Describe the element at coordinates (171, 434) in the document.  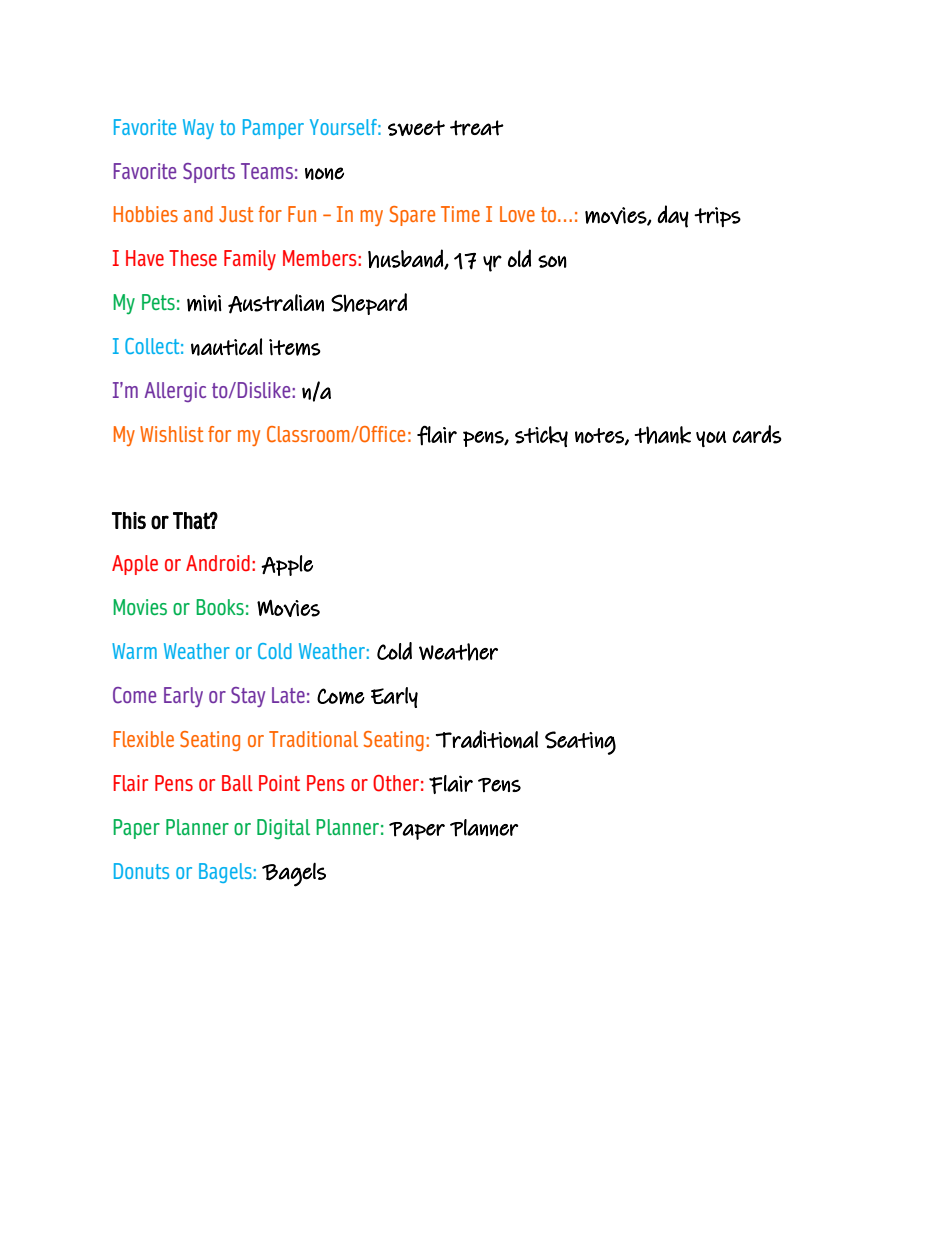
I see `Wishlist` at that location.
